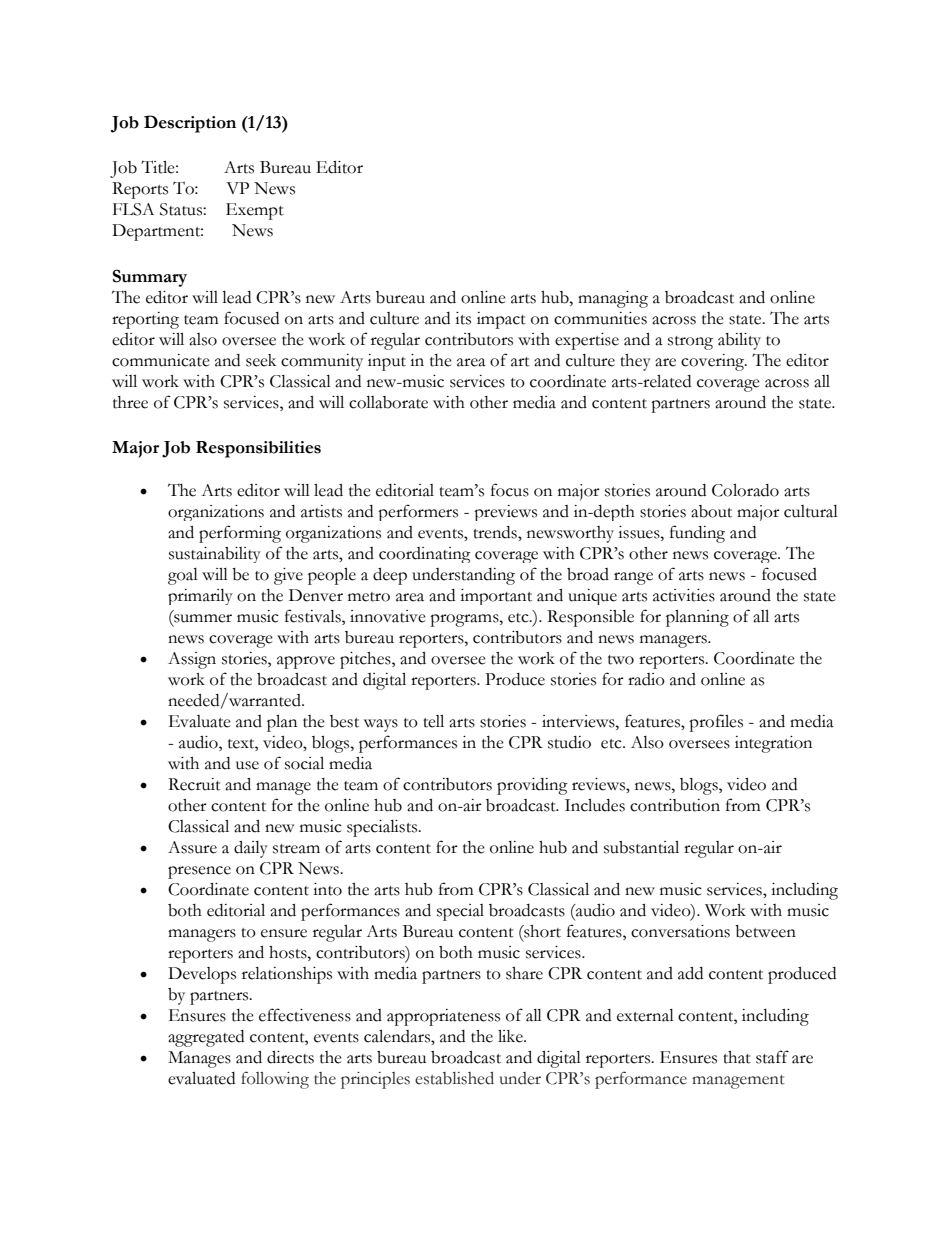 Image resolution: width=952 pixels, height=1233 pixels. I want to click on that, so click(737, 1057).
